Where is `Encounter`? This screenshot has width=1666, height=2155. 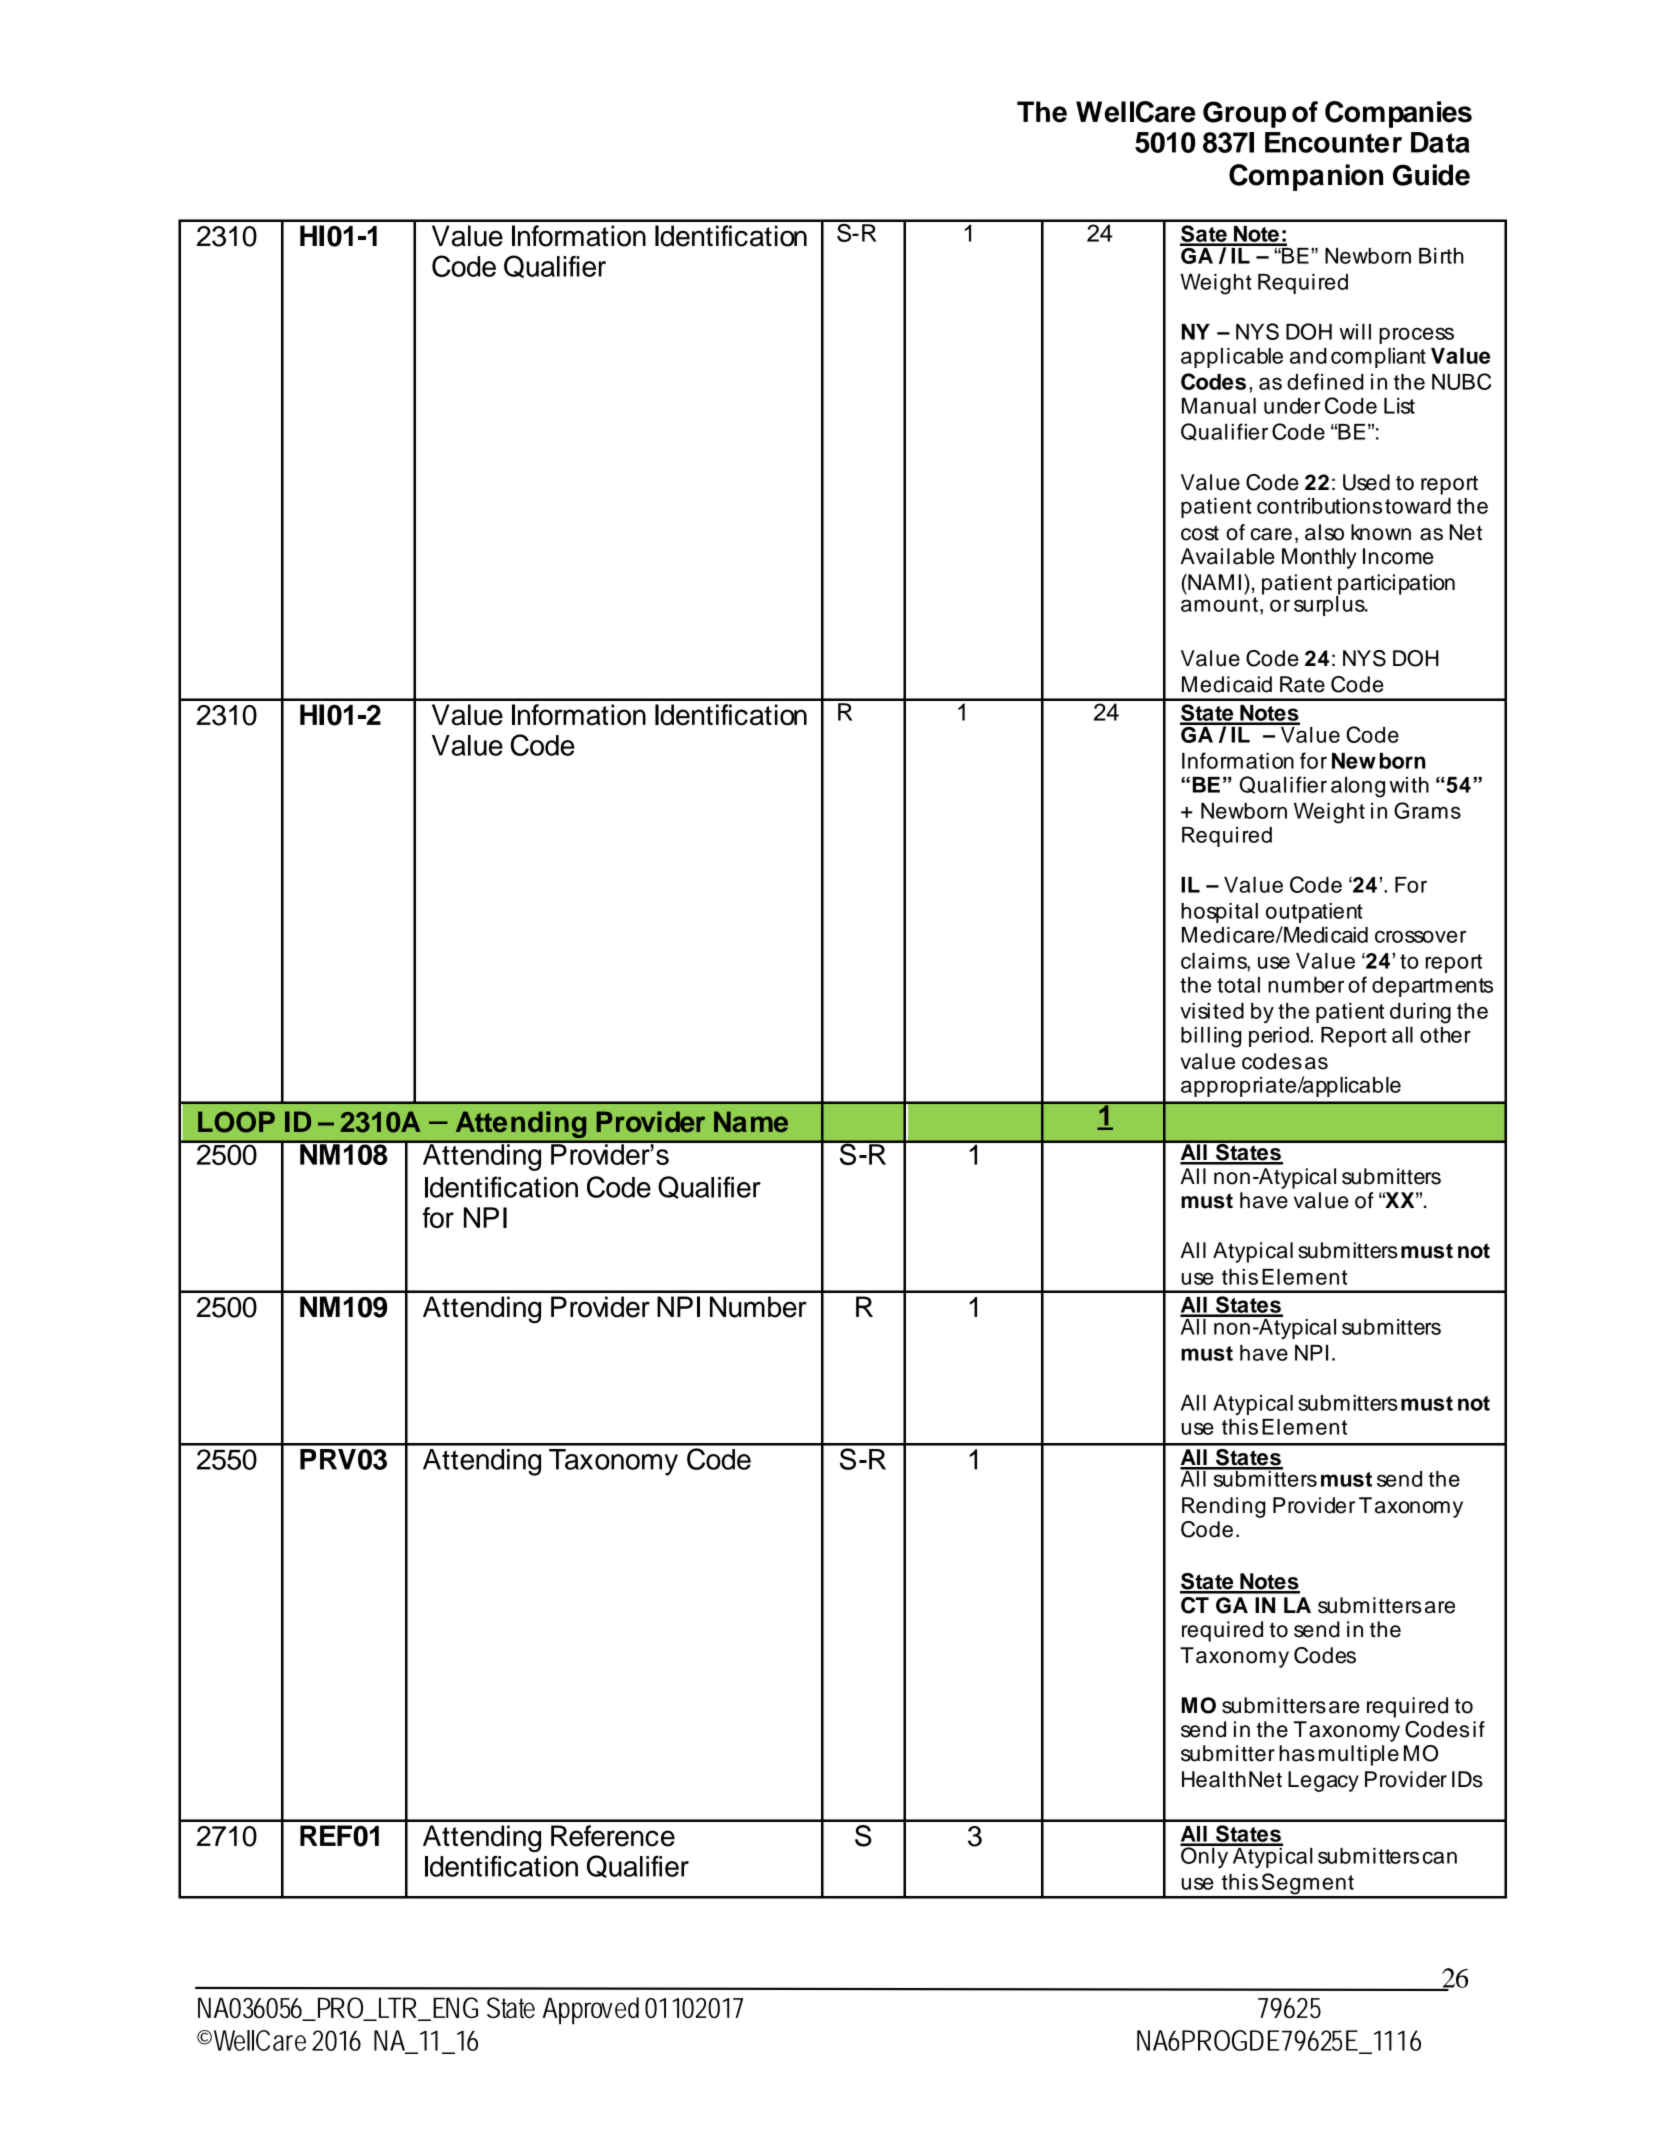
Encounter is located at coordinates (1333, 142).
